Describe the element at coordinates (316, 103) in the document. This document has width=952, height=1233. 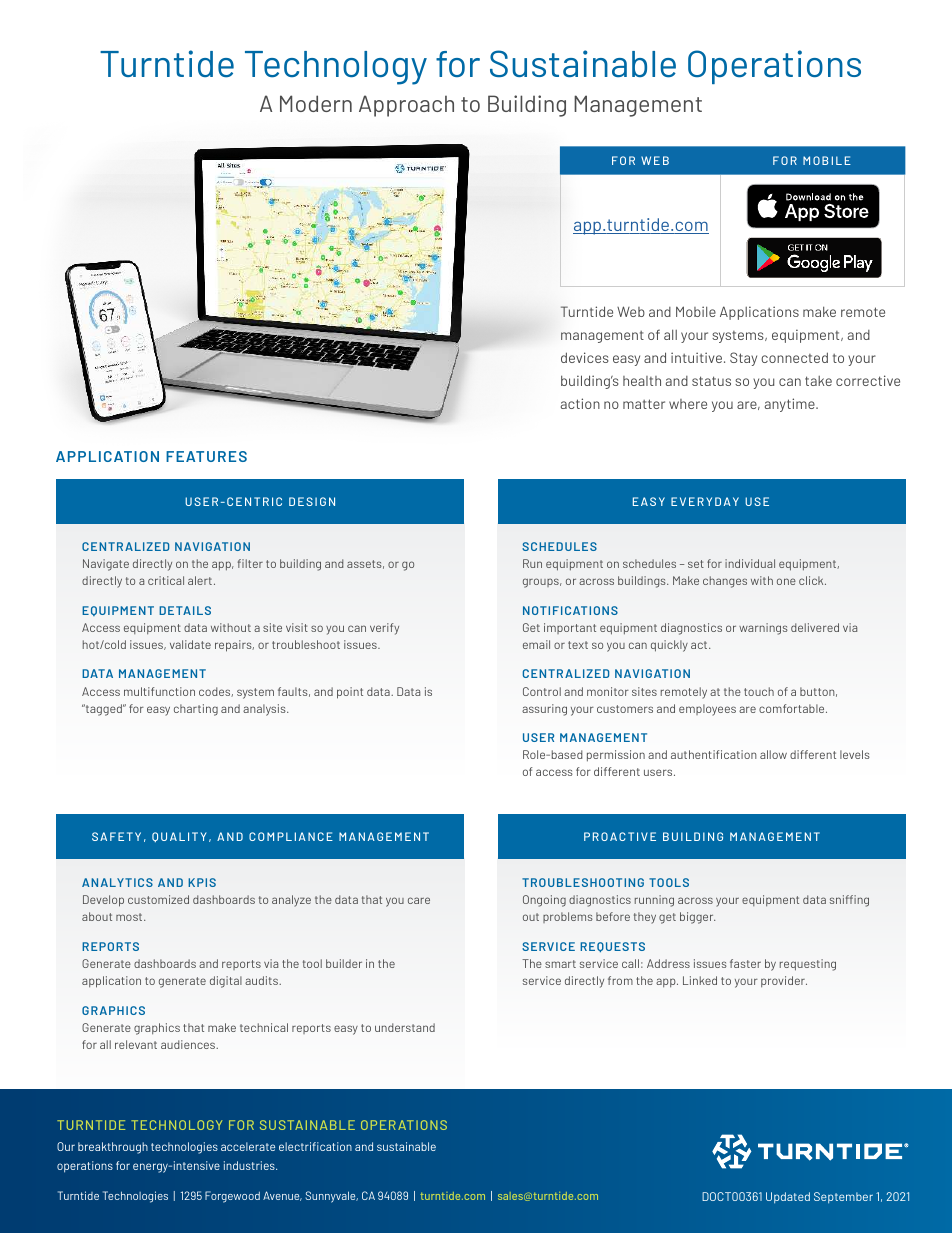
I see `Modern` at that location.
